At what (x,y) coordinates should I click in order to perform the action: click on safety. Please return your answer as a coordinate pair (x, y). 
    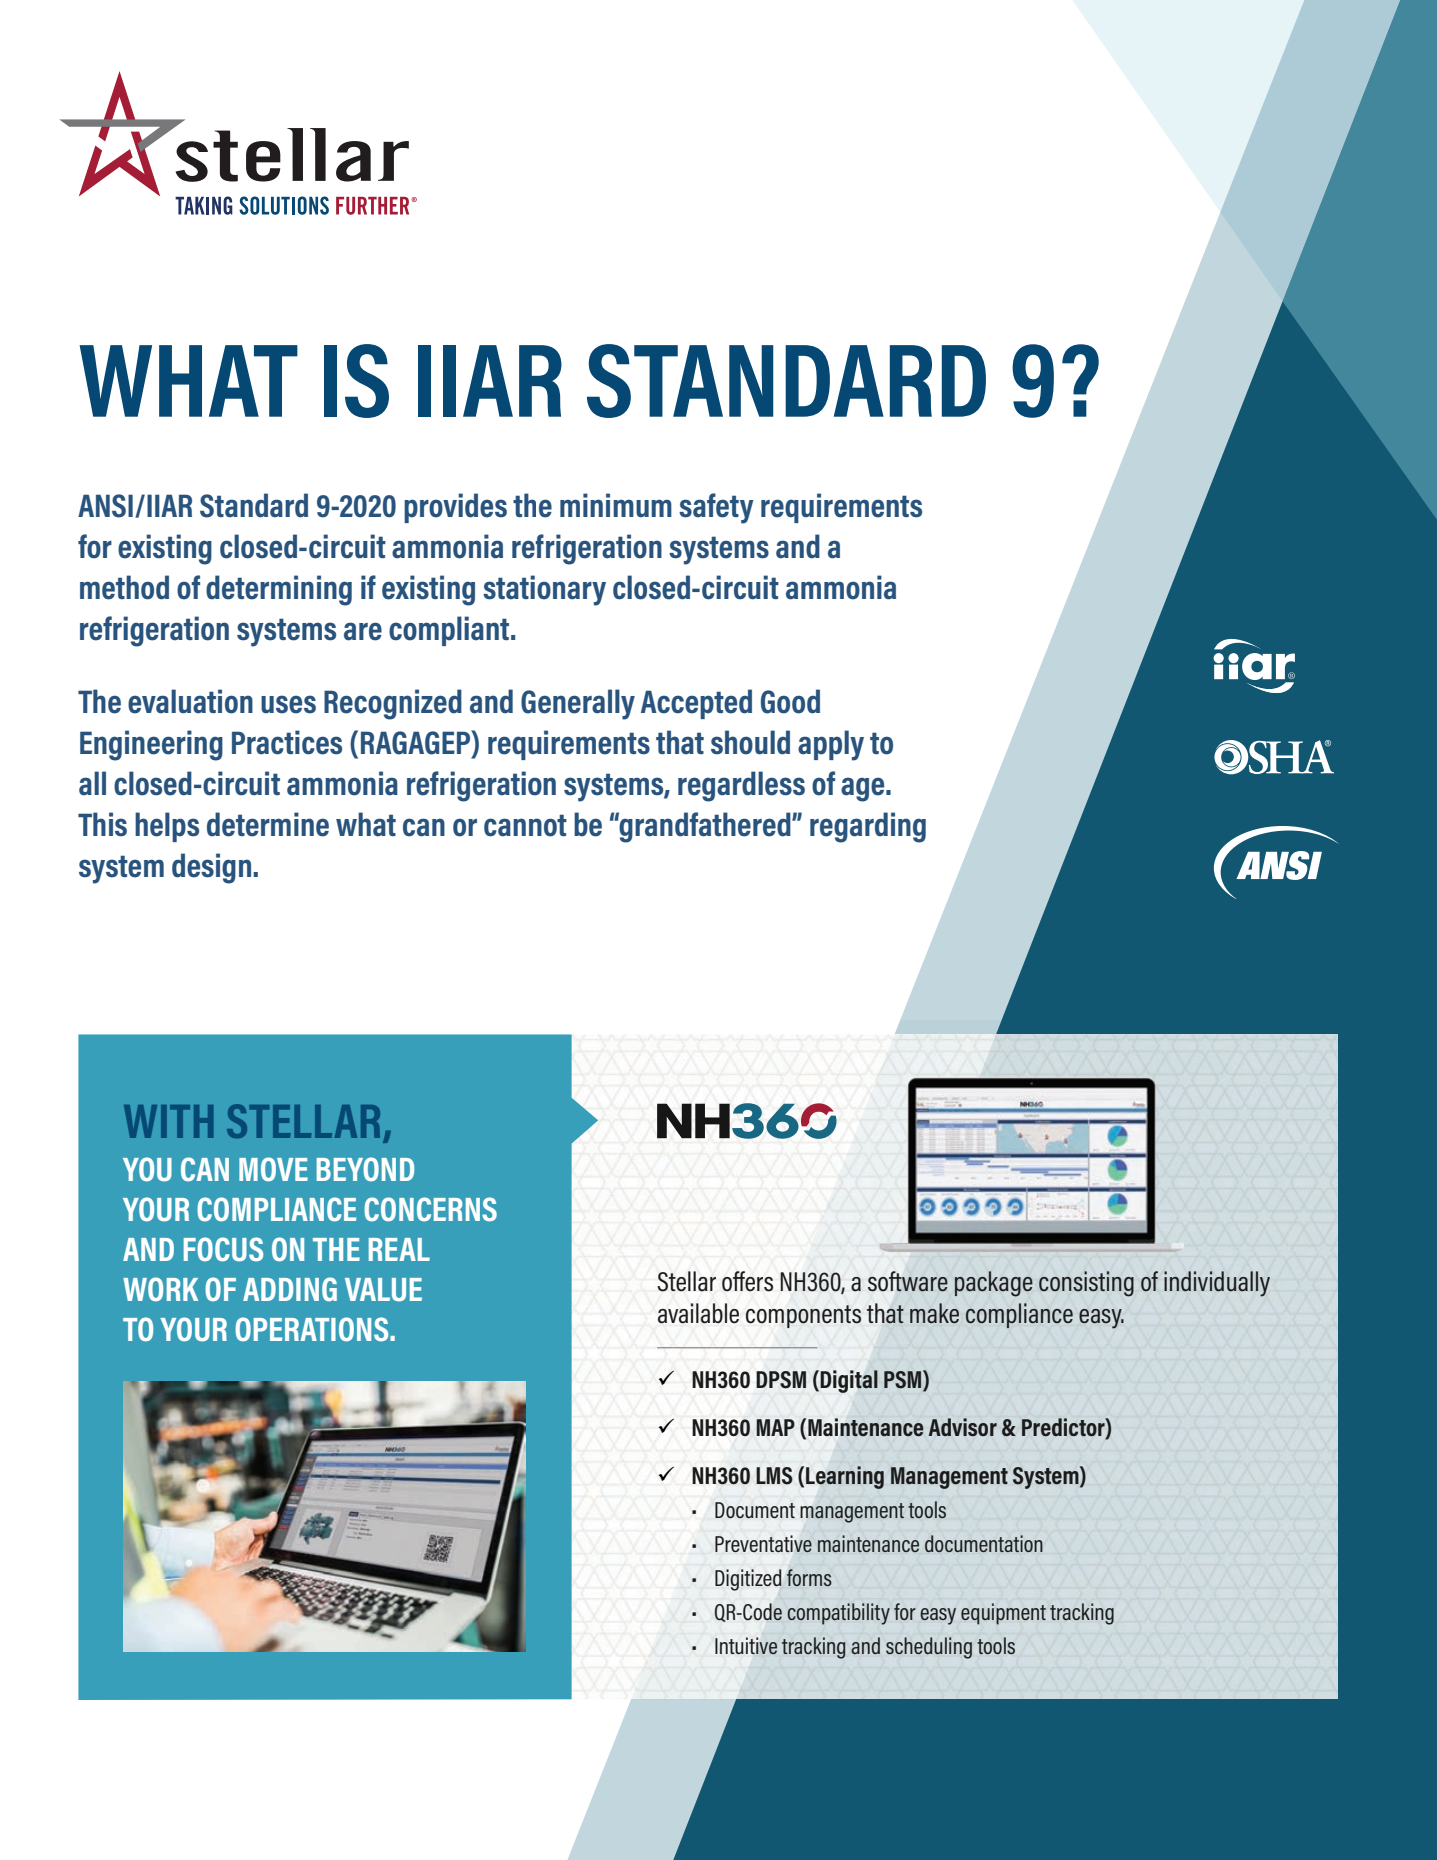
    Looking at the image, I should click on (716, 508).
